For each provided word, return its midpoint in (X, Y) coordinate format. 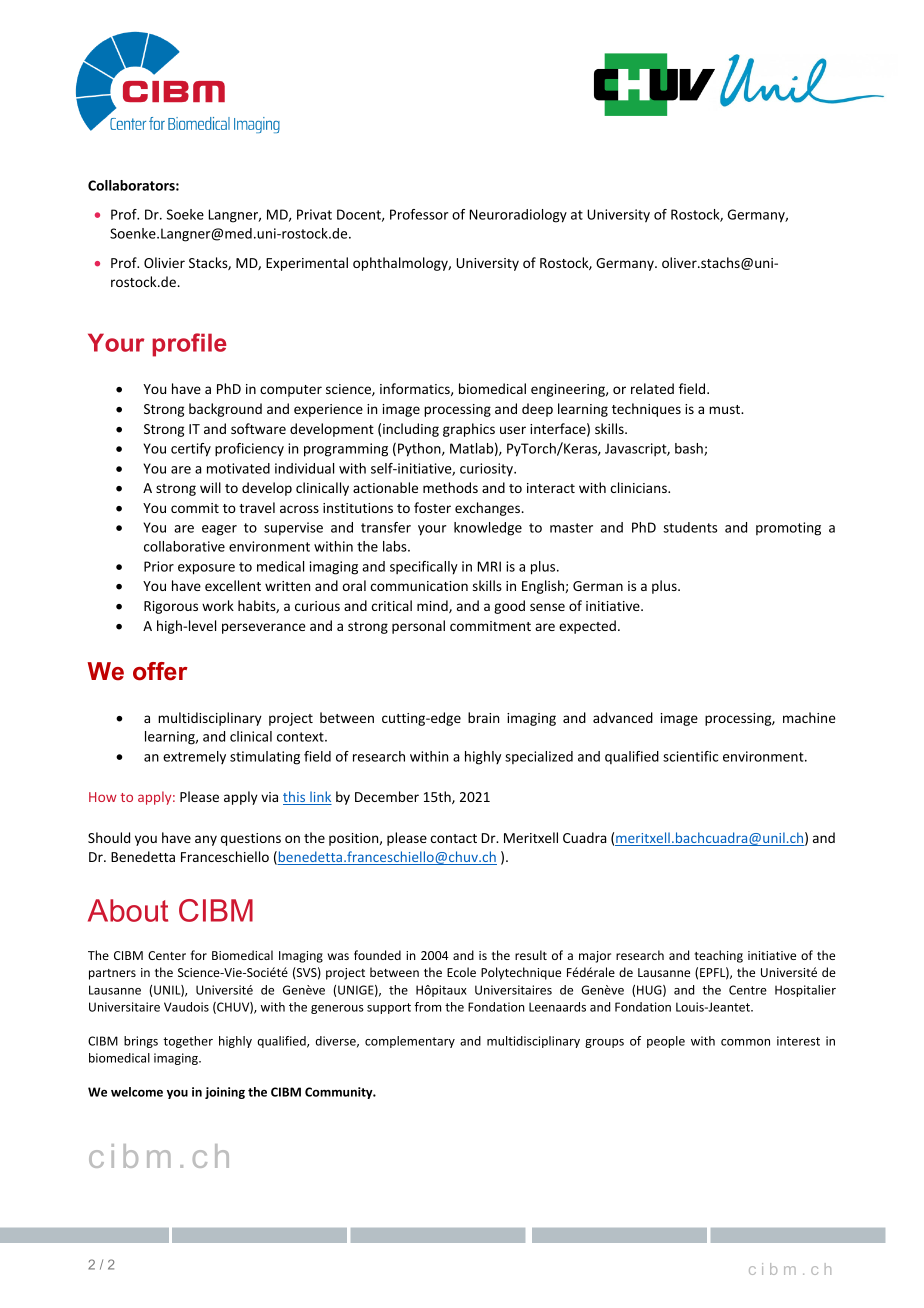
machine (809, 717)
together (188, 1042)
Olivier (164, 262)
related (652, 388)
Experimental (307, 264)
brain (483, 717)
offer (160, 671)
